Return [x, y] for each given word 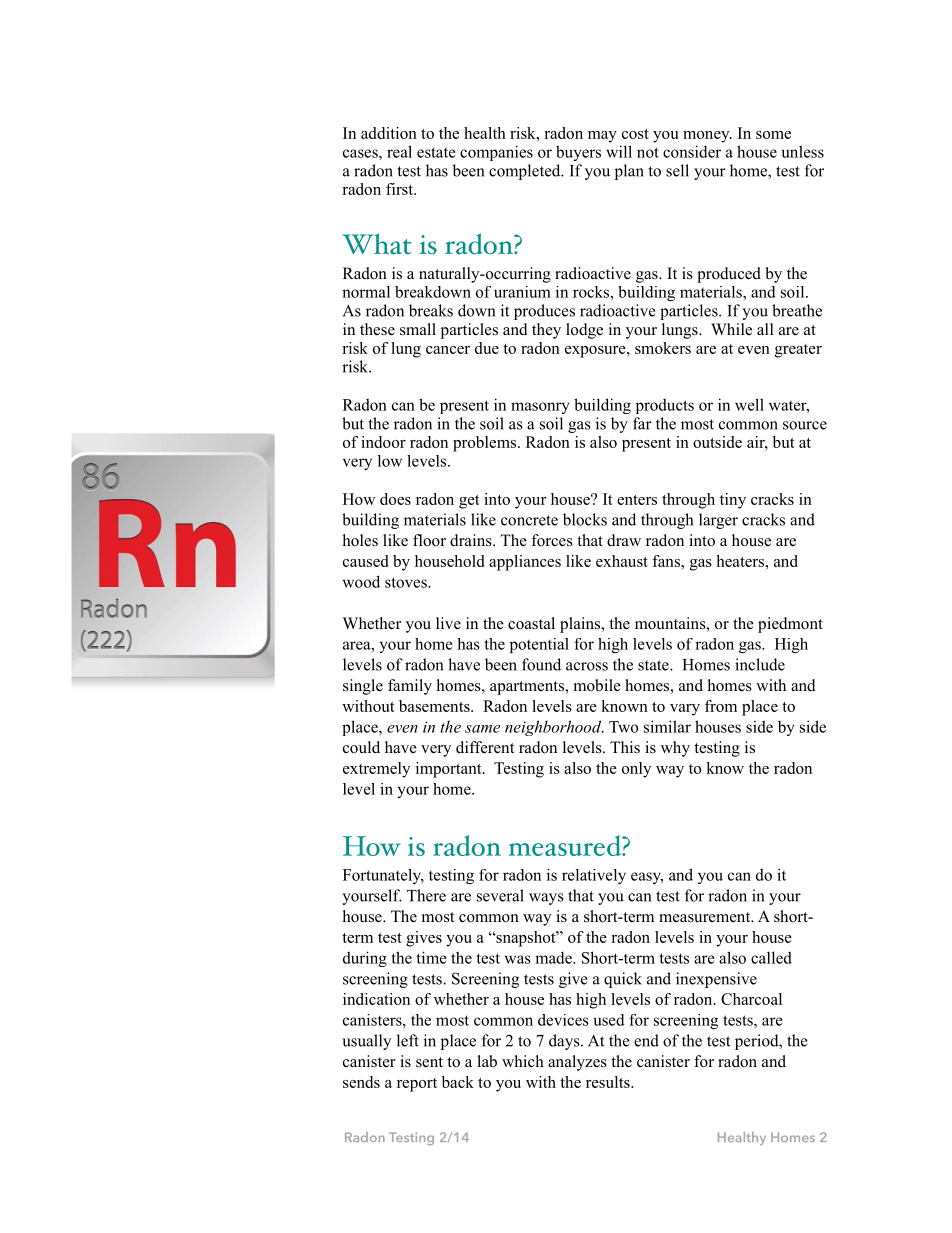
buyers [578, 153]
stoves [407, 582]
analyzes [577, 1063]
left [408, 1040]
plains [581, 625]
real [399, 151]
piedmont [790, 625]
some [773, 135]
